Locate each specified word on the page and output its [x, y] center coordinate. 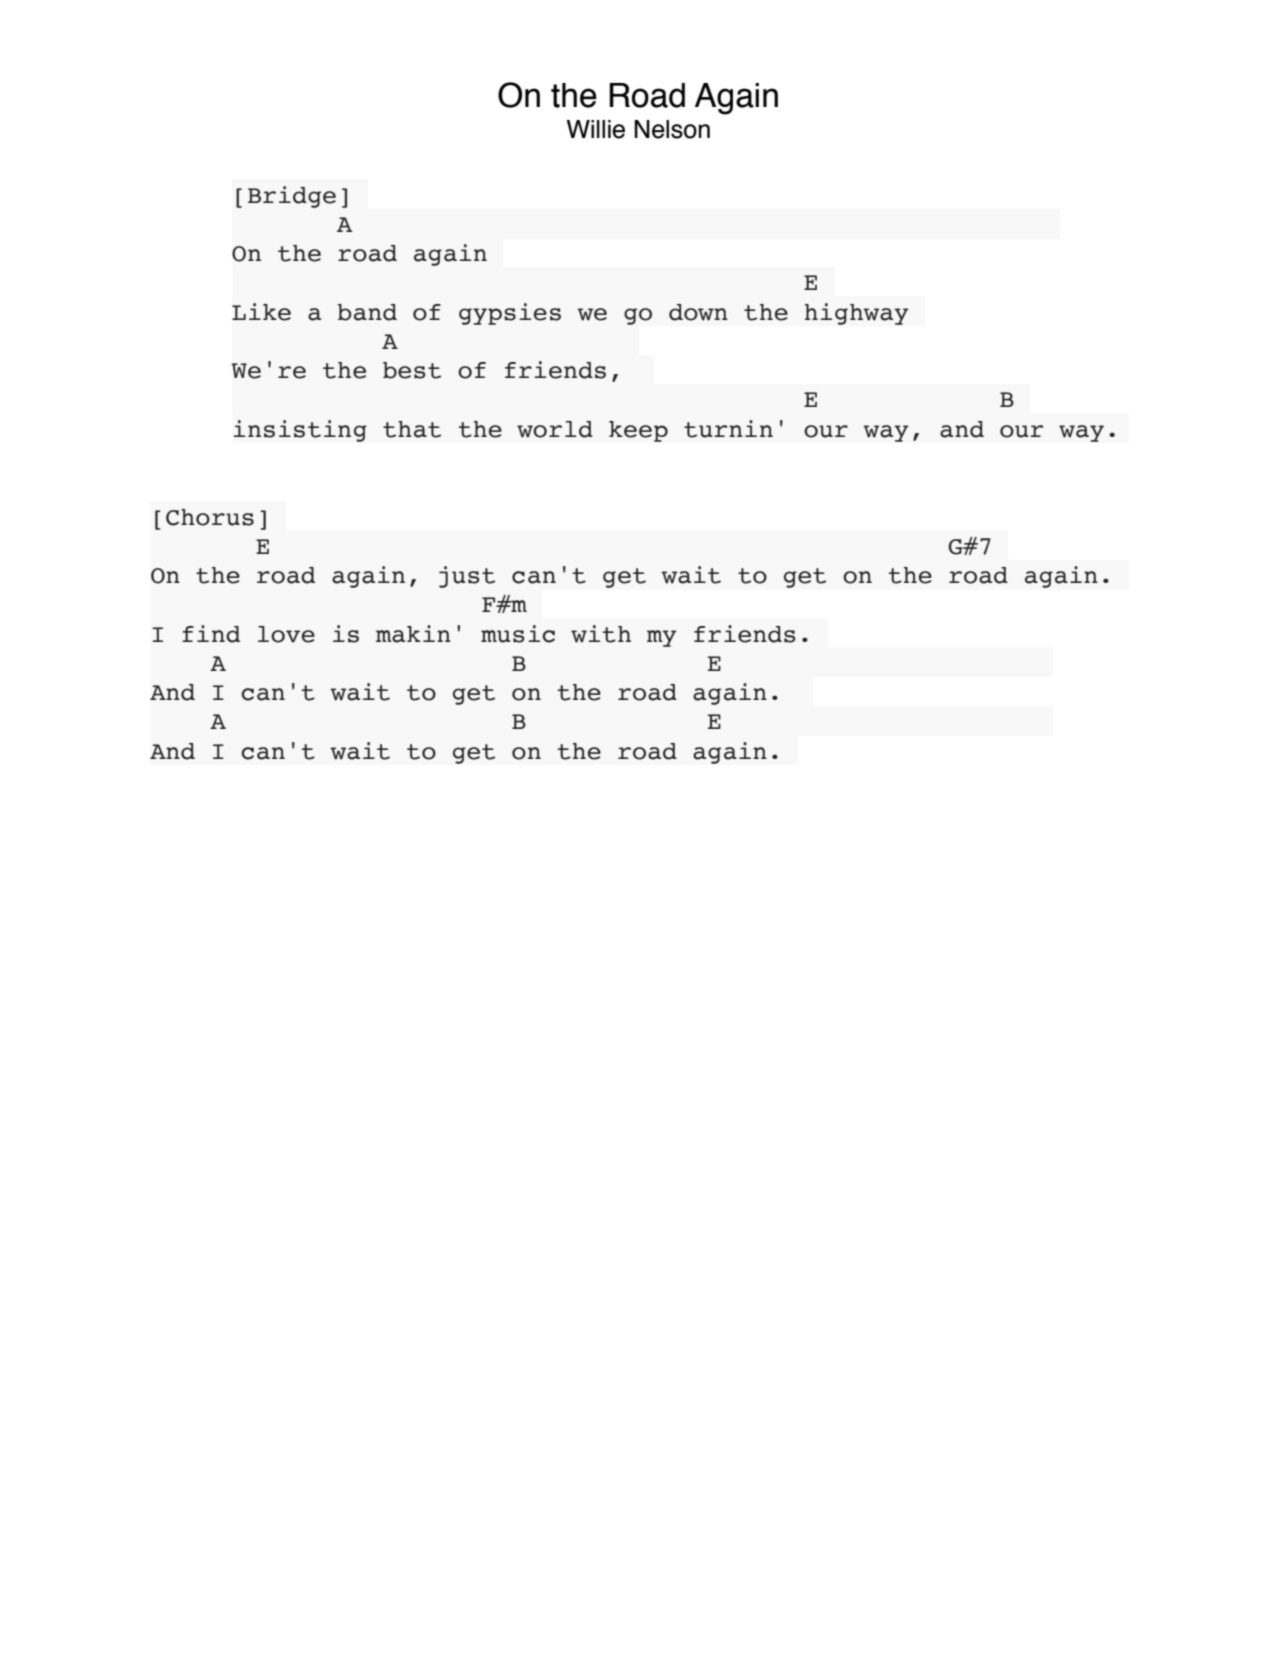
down [698, 312]
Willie [595, 129]
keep [638, 431]
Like [261, 312]
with [601, 634]
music [518, 634]
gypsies [510, 314]
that [412, 429]
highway [857, 314]
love [286, 634]
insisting [300, 431]
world [555, 429]
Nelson [672, 129]
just [467, 577]
